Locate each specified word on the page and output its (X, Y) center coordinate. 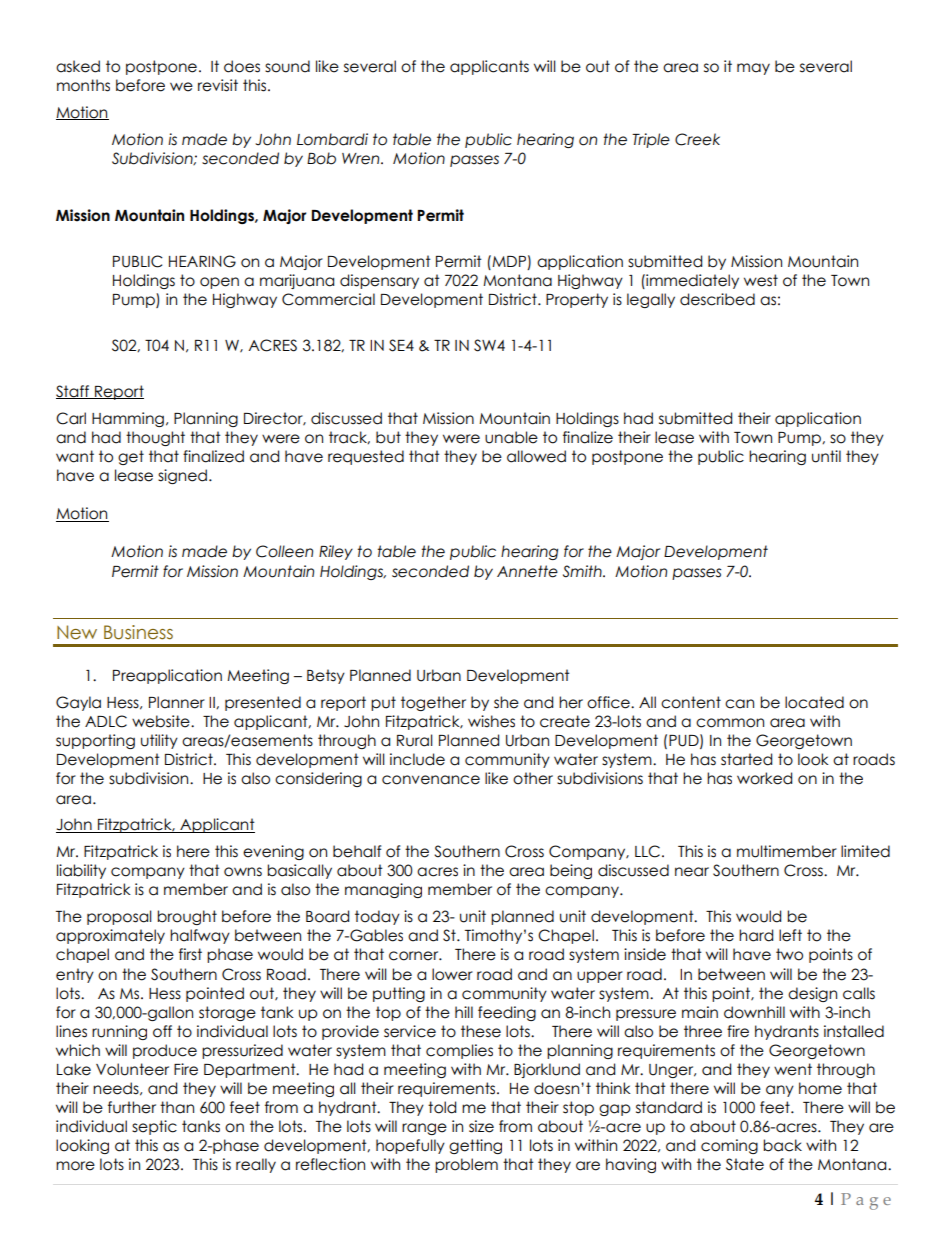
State (745, 1164)
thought (155, 438)
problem (466, 1165)
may (753, 69)
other (533, 778)
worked (764, 778)
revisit (218, 85)
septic (154, 1127)
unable (511, 437)
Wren (362, 159)
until (826, 456)
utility (159, 741)
